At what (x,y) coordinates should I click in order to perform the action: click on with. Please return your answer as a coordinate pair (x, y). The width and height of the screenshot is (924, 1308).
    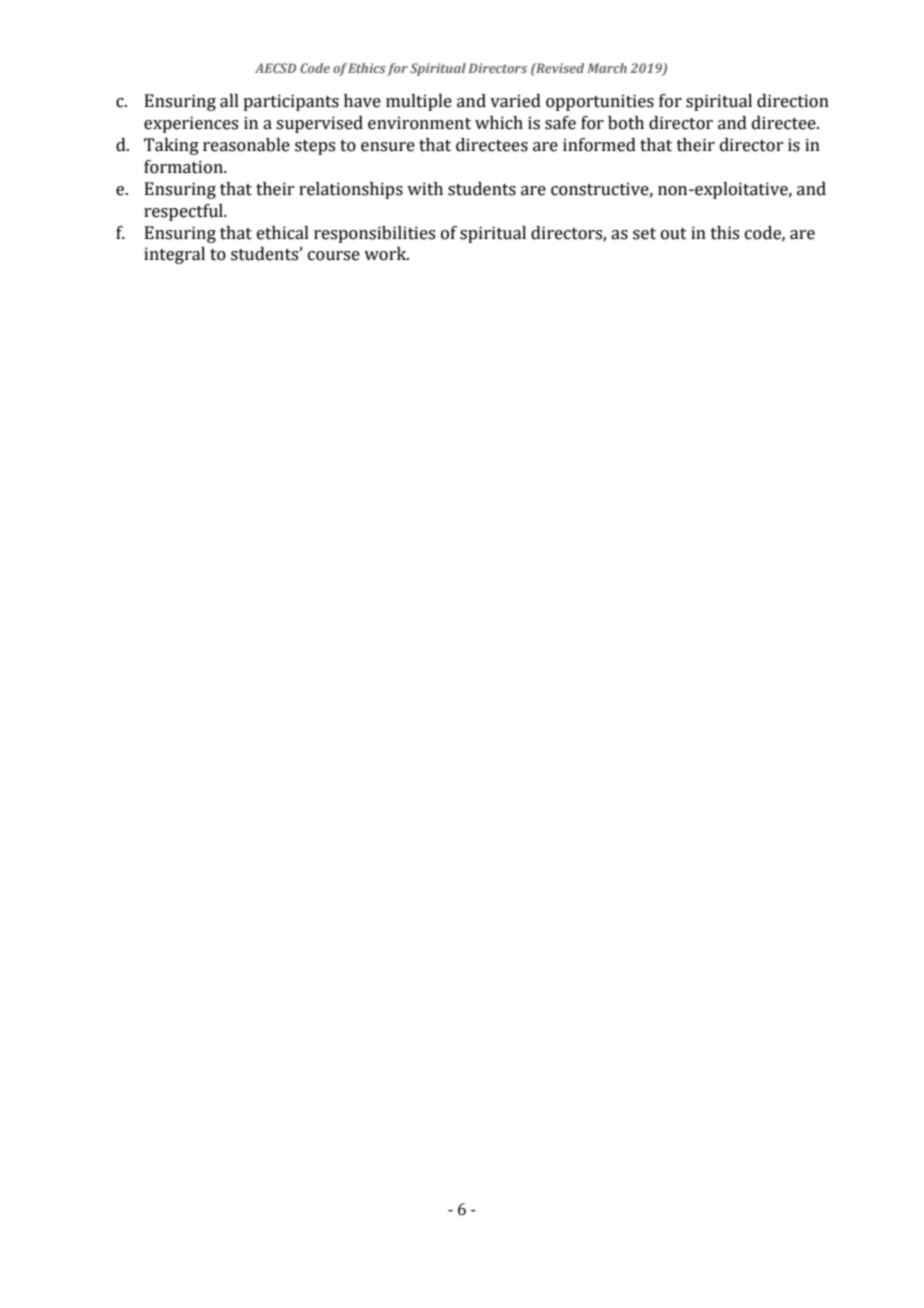
    Looking at the image, I should click on (425, 189).
